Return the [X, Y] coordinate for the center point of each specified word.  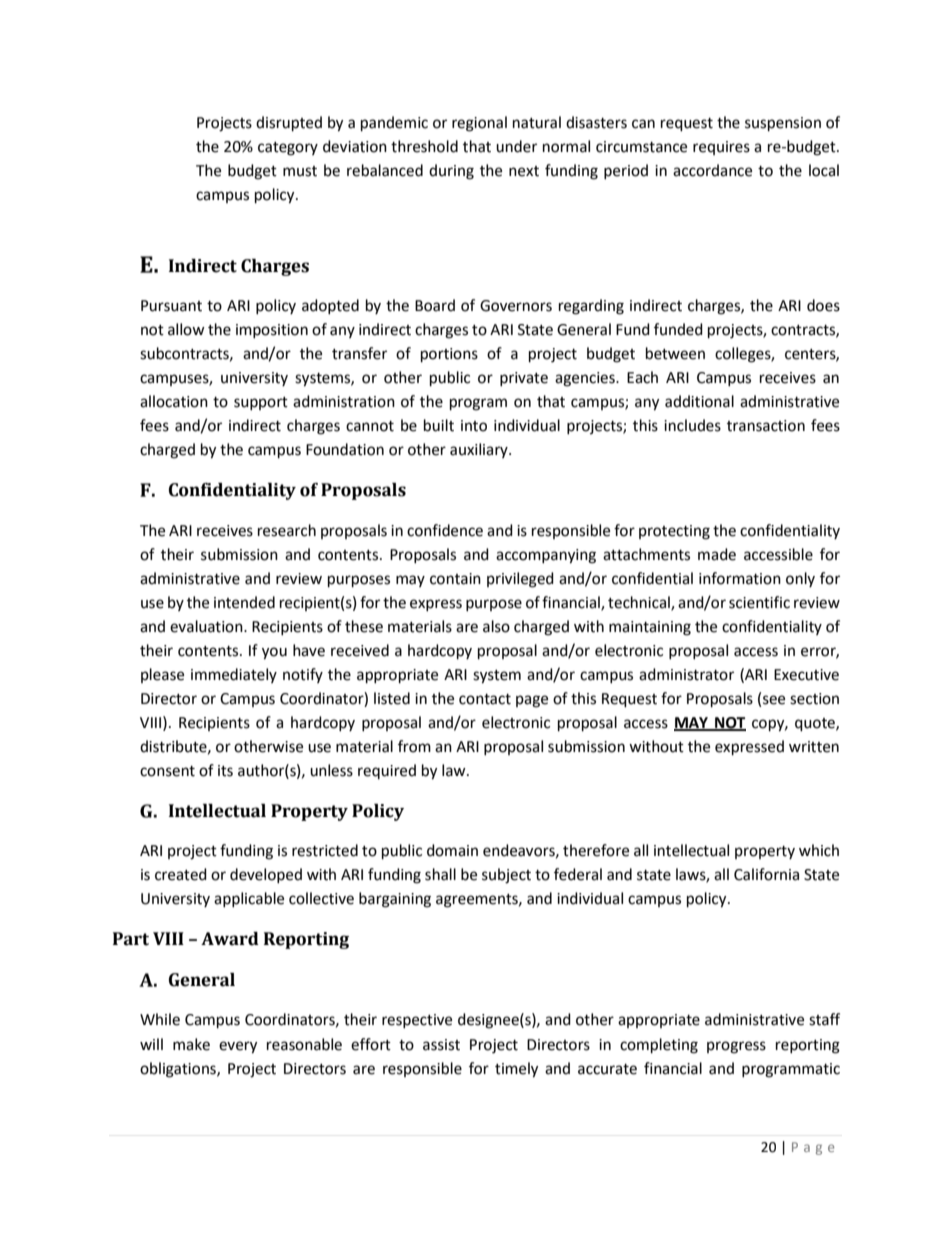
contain [455, 579]
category [288, 149]
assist [441, 1045]
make [191, 1044]
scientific [759, 602]
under [516, 146]
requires [721, 148]
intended [244, 602]
